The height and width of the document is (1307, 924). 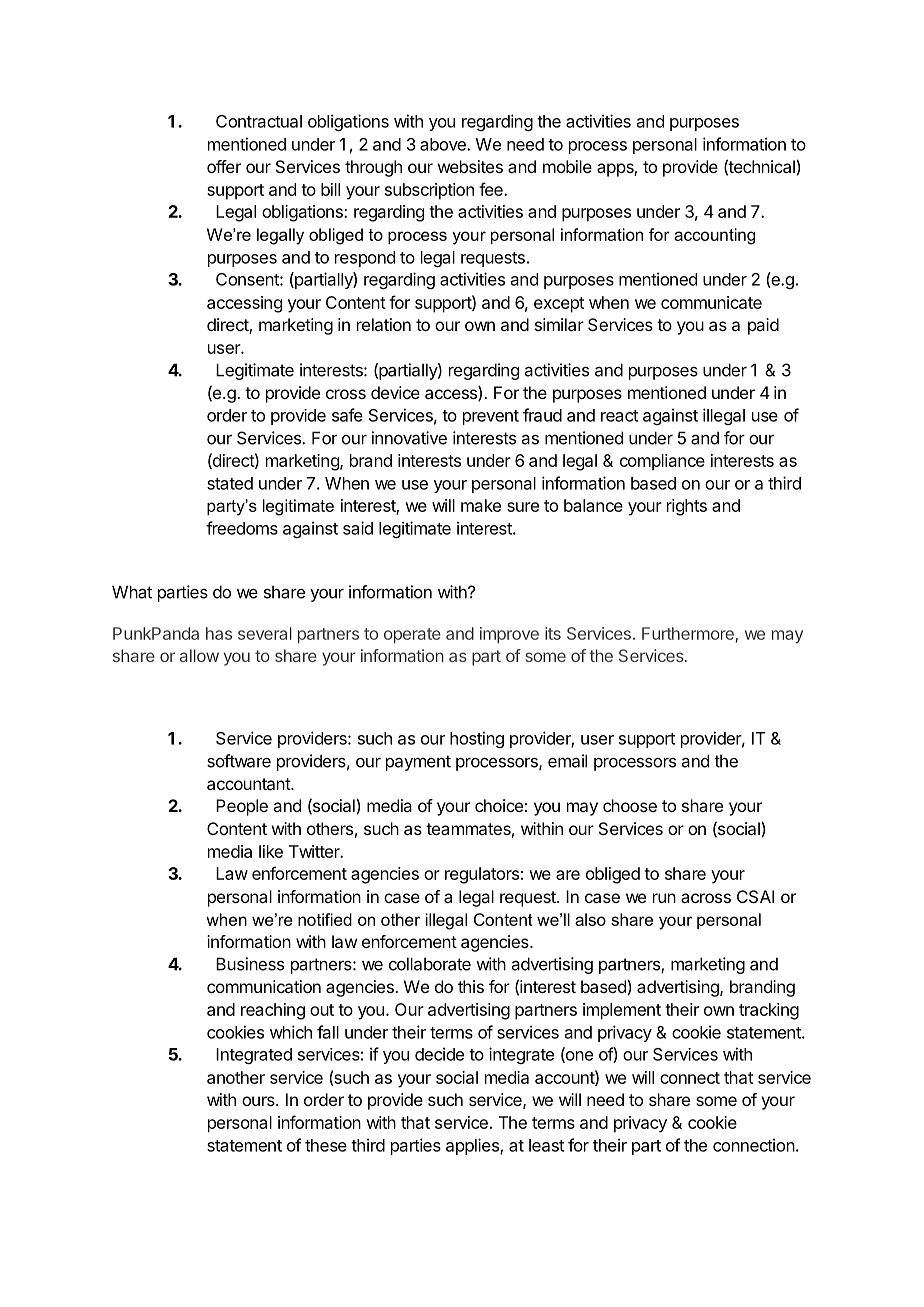 What do you see at coordinates (259, 1101) in the document?
I see `ours` at bounding box center [259, 1101].
